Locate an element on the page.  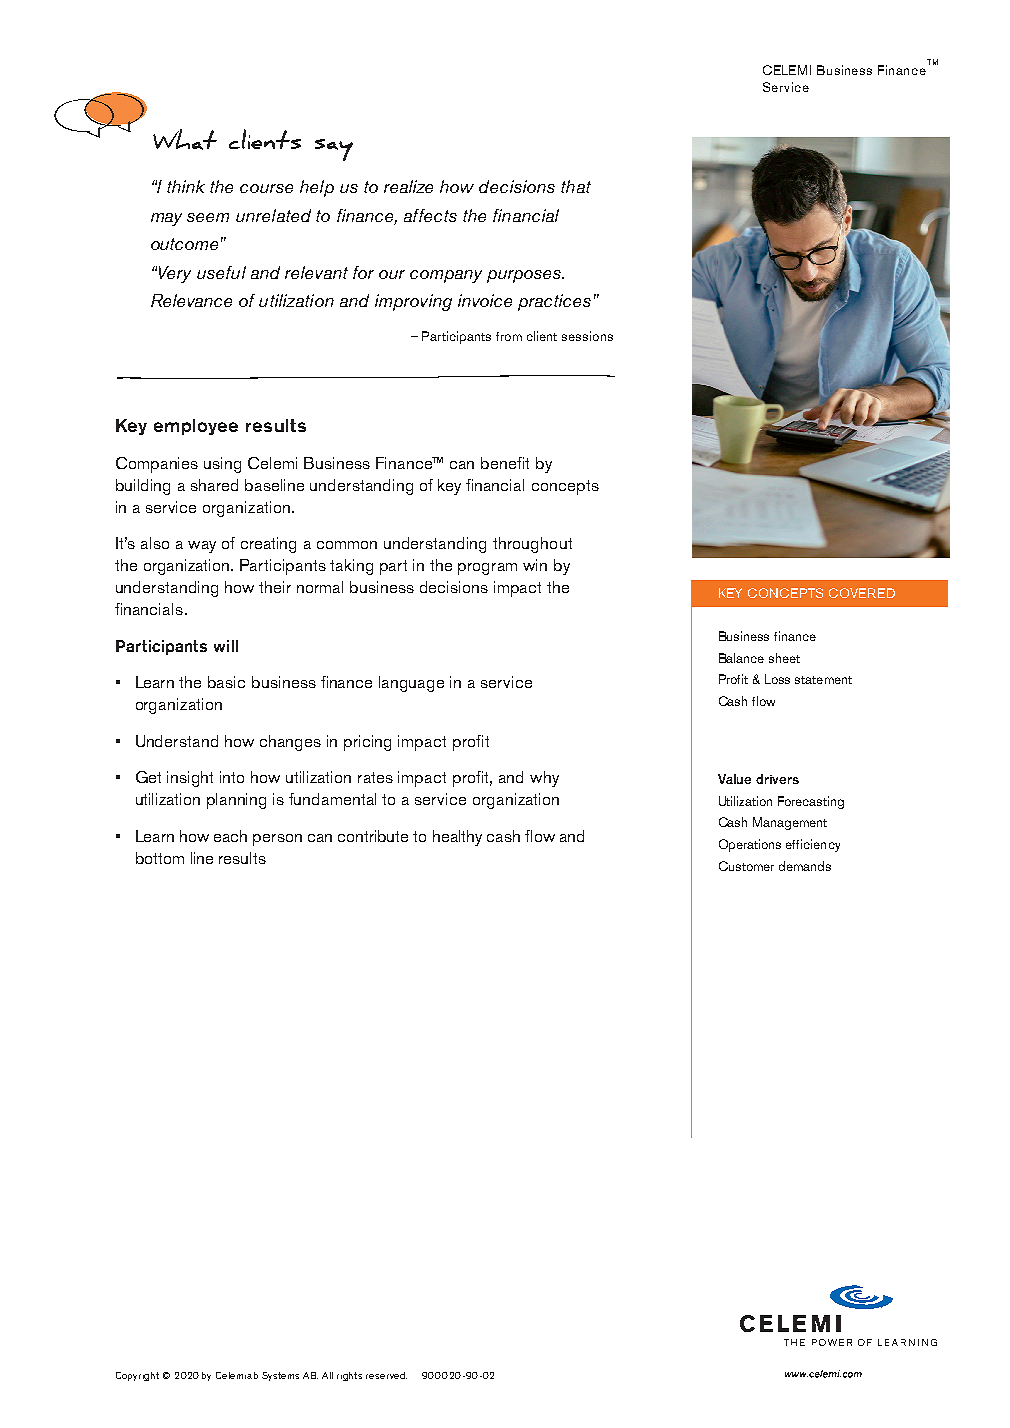
Systems is located at coordinates (280, 1376).
